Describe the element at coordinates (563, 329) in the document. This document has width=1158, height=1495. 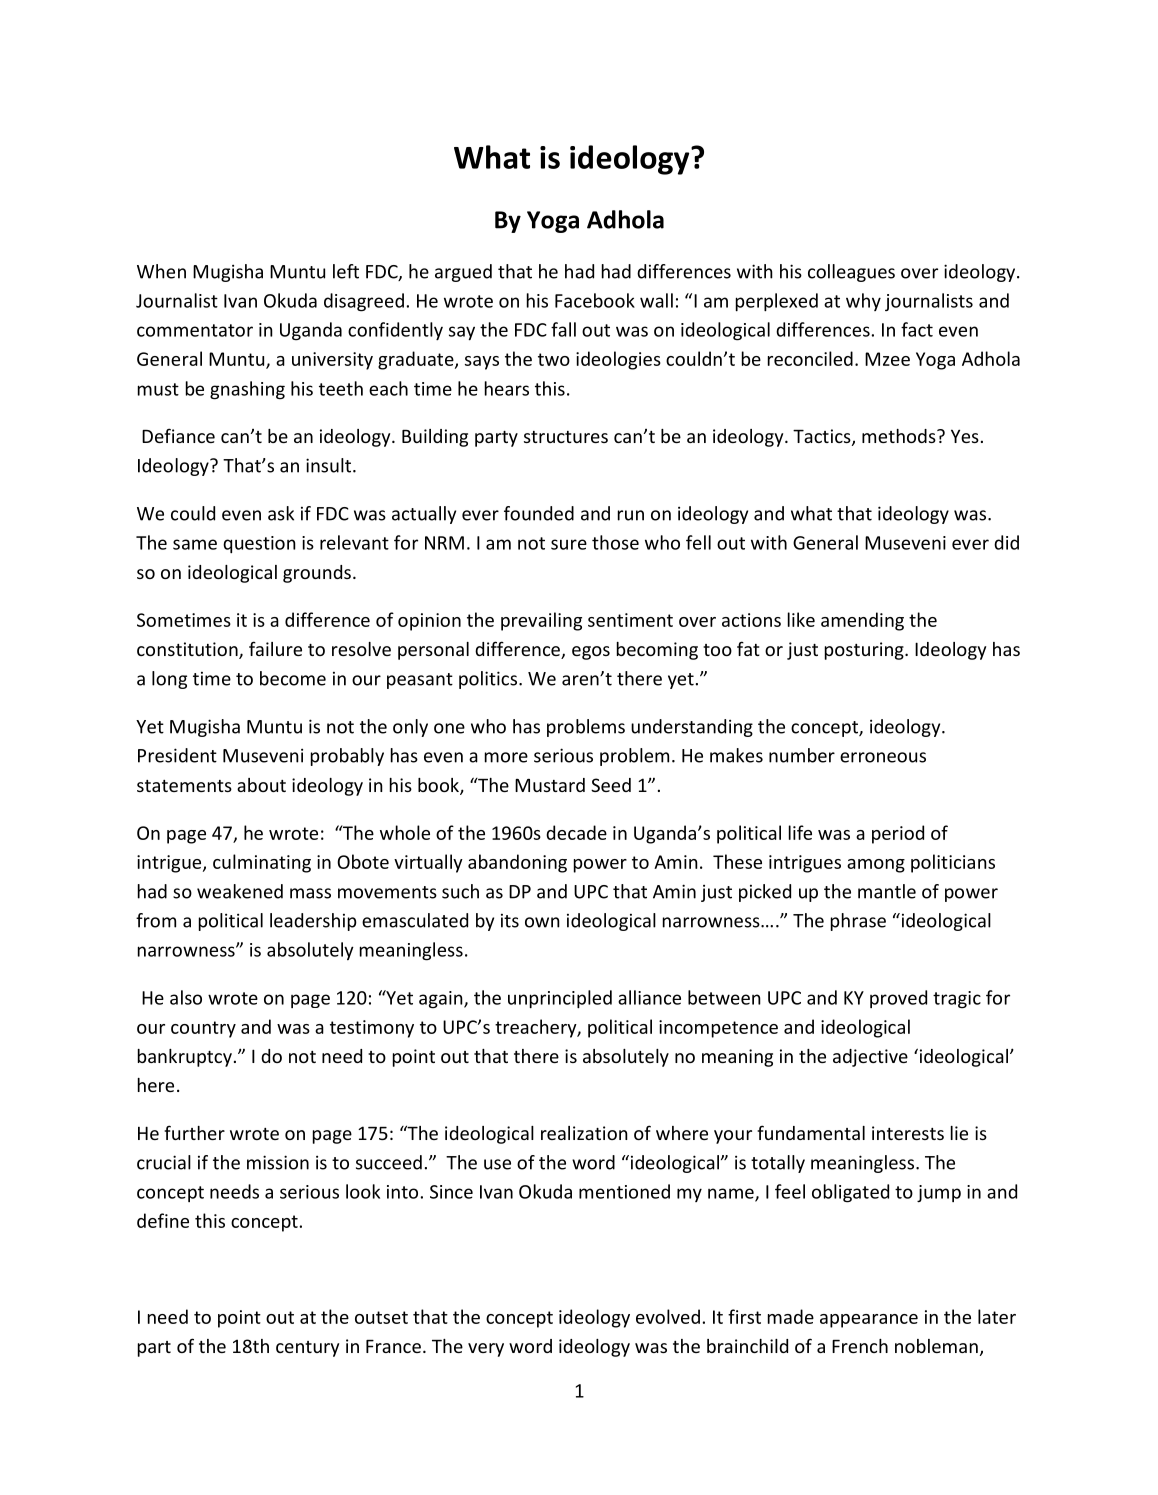
I see `fall` at that location.
